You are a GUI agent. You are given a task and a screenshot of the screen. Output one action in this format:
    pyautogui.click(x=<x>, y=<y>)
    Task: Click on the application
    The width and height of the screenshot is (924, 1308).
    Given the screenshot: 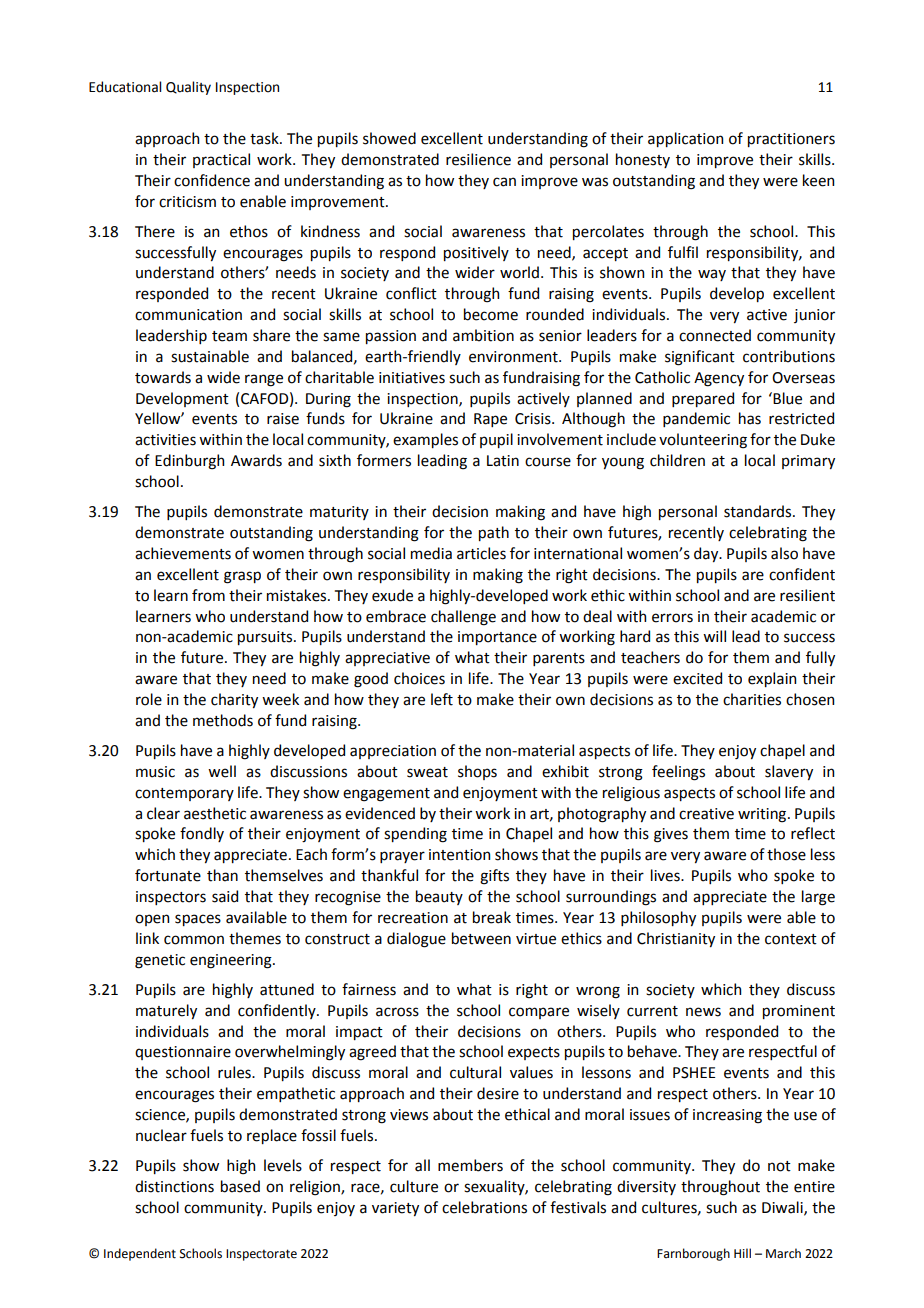 What is the action you would take?
    pyautogui.click(x=685, y=139)
